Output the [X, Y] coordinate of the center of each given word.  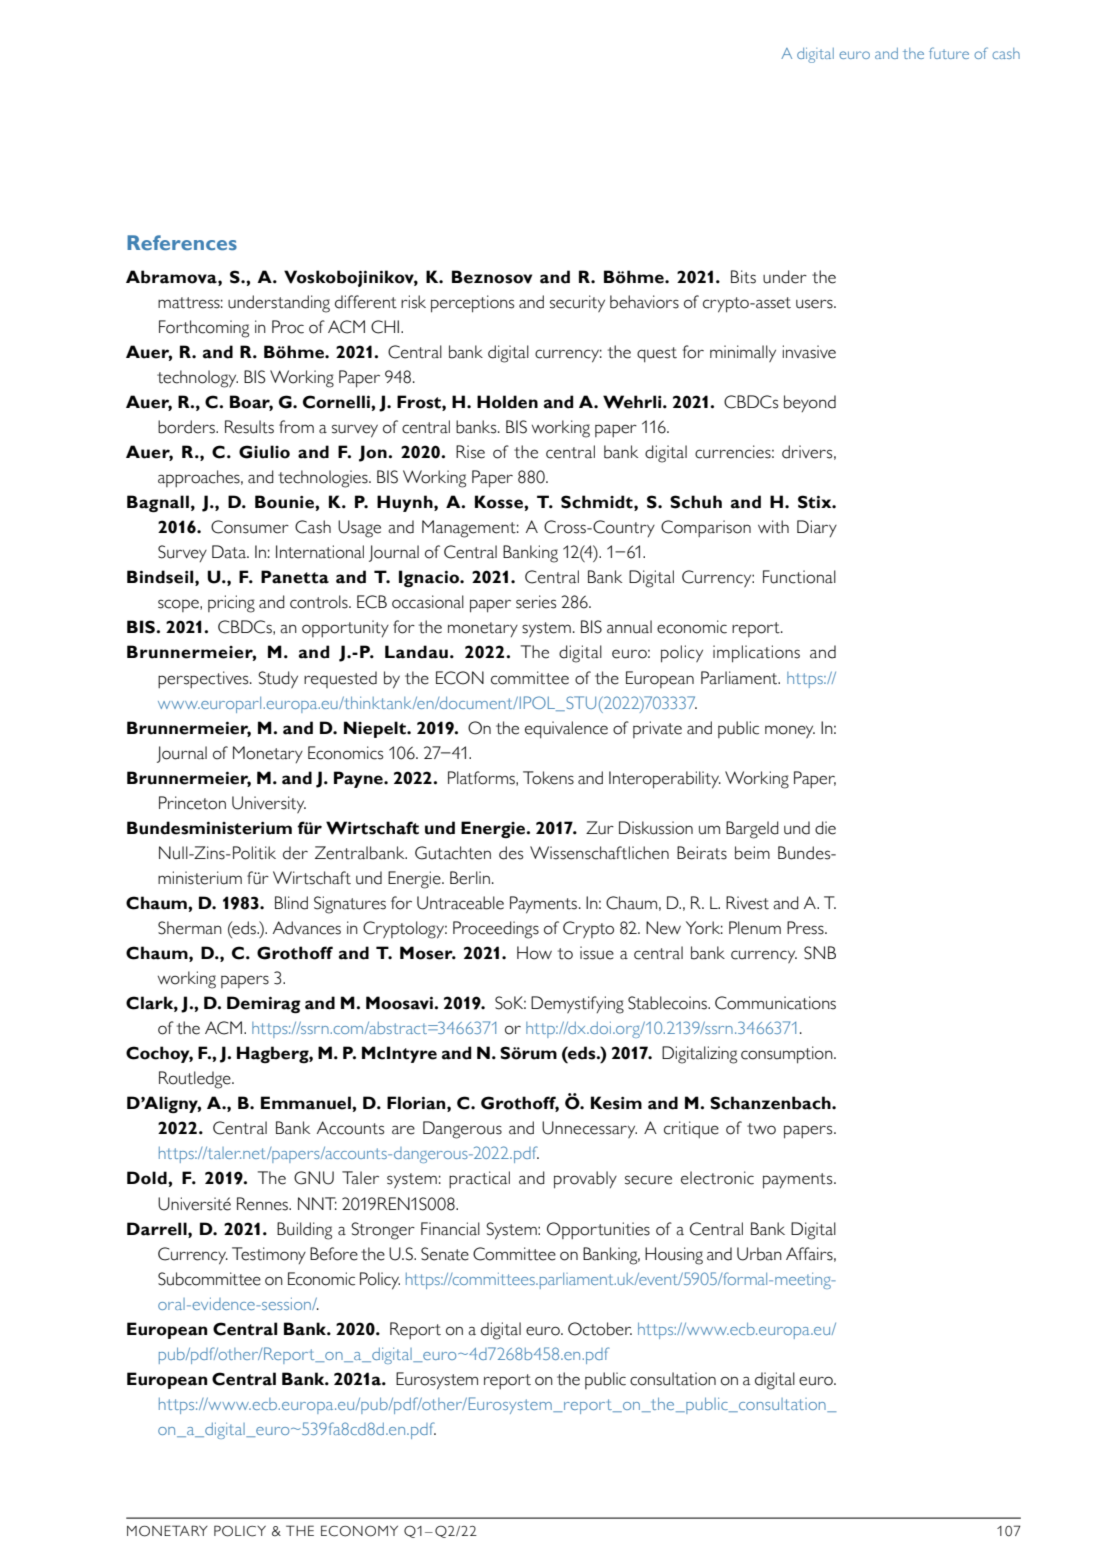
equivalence [566, 730]
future [949, 53]
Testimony [269, 1255]
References [182, 242]
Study [278, 679]
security [577, 303]
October [600, 1329]
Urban [759, 1254]
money [790, 731]
